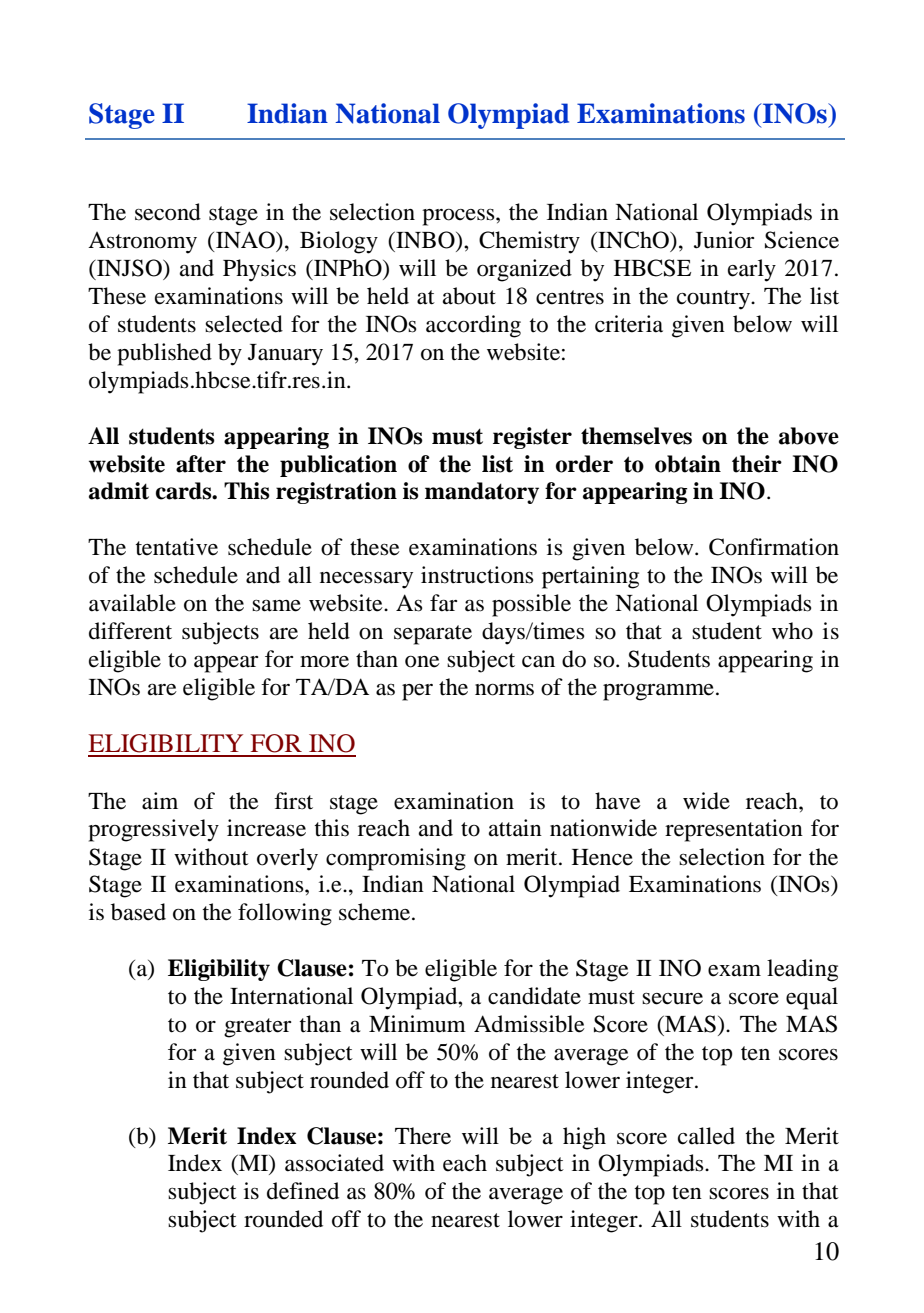 This screenshot has height=1313, width=924. Describe the element at coordinates (303, 1191) in the screenshot. I see `defined` at that location.
